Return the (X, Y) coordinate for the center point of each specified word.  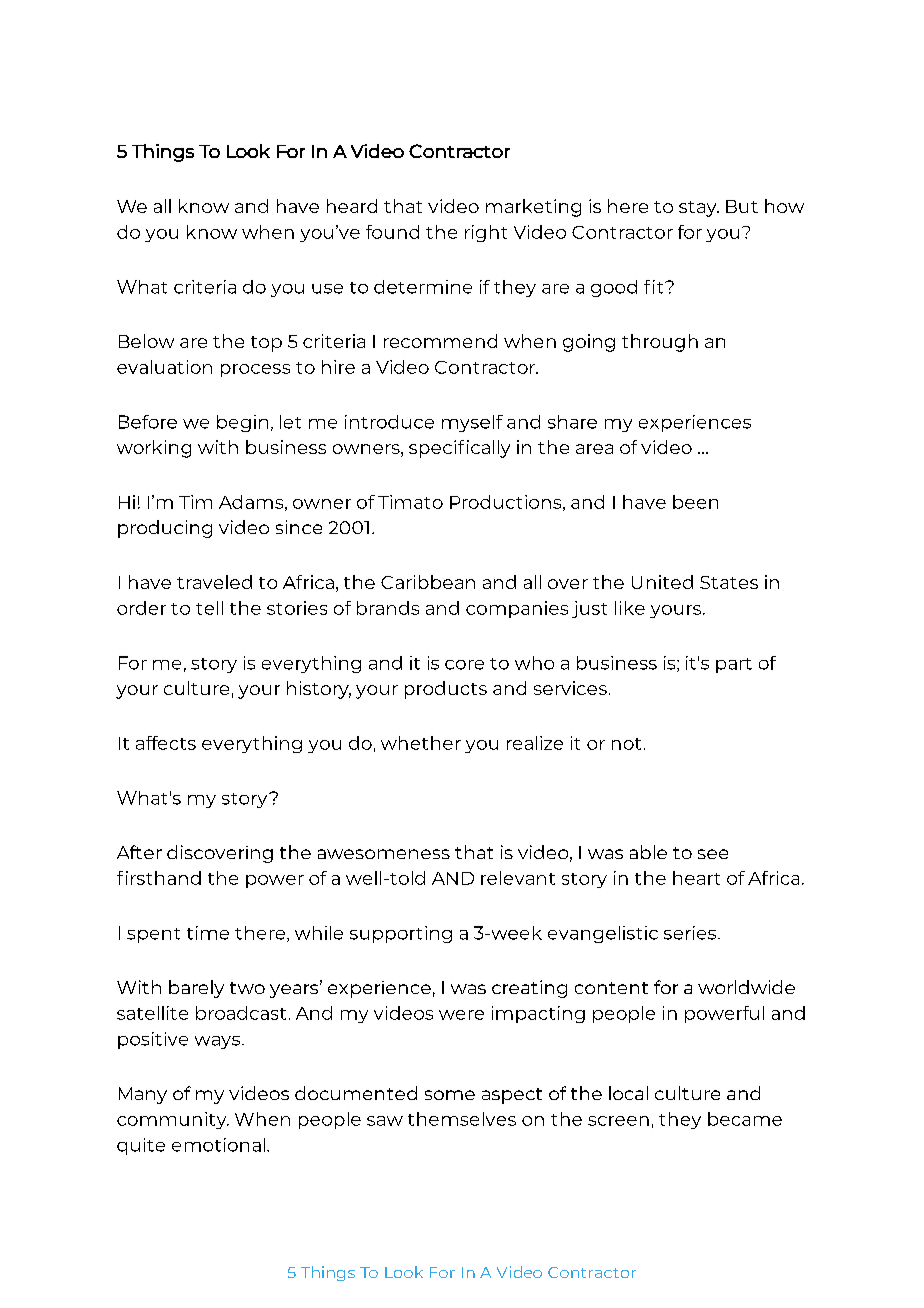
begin (242, 423)
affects (166, 743)
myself (472, 423)
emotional (218, 1145)
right (486, 233)
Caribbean (428, 582)
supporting (401, 934)
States (729, 582)
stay (699, 209)
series (691, 933)
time (208, 933)
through (660, 343)
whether (421, 743)
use (327, 289)
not (626, 744)
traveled (214, 582)
